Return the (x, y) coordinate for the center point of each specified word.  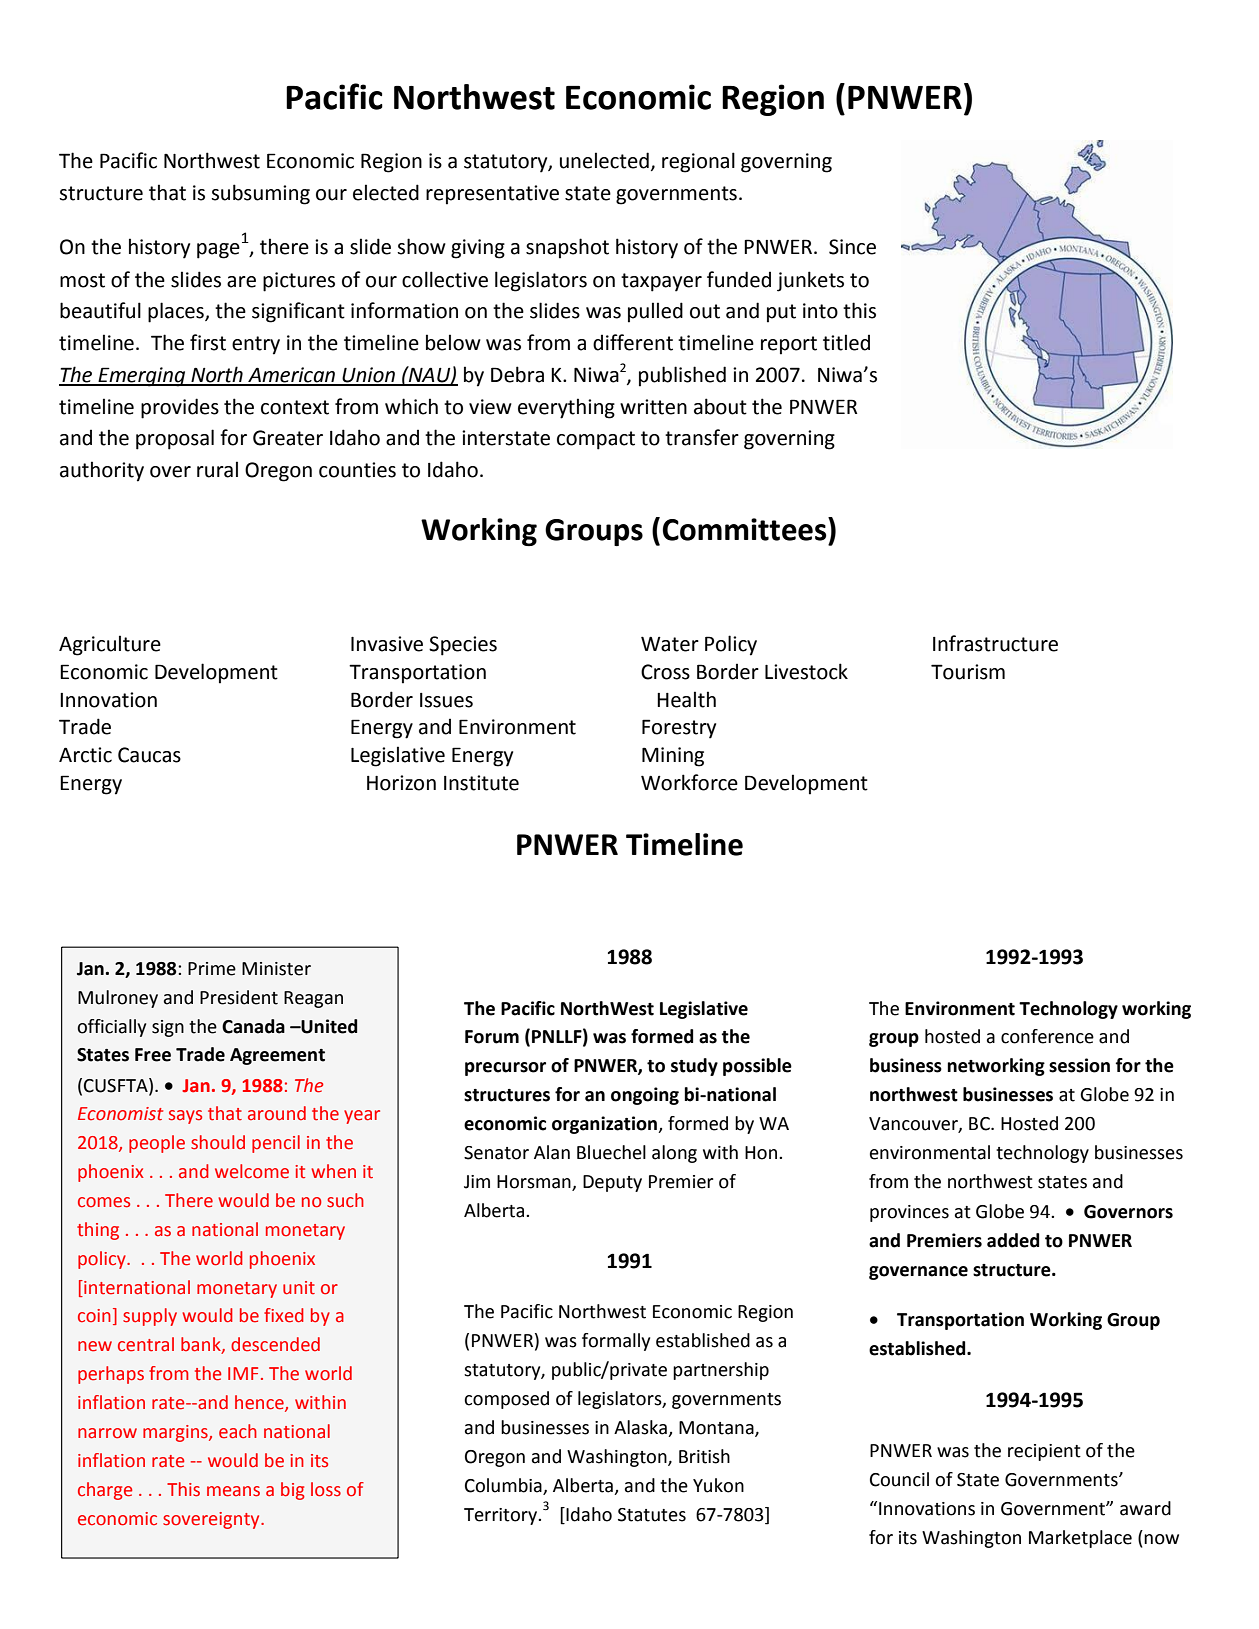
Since (852, 247)
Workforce (689, 782)
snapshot (567, 248)
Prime (212, 969)
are (241, 282)
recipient (1044, 1452)
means (233, 1491)
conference (1047, 1036)
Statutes (652, 1515)
